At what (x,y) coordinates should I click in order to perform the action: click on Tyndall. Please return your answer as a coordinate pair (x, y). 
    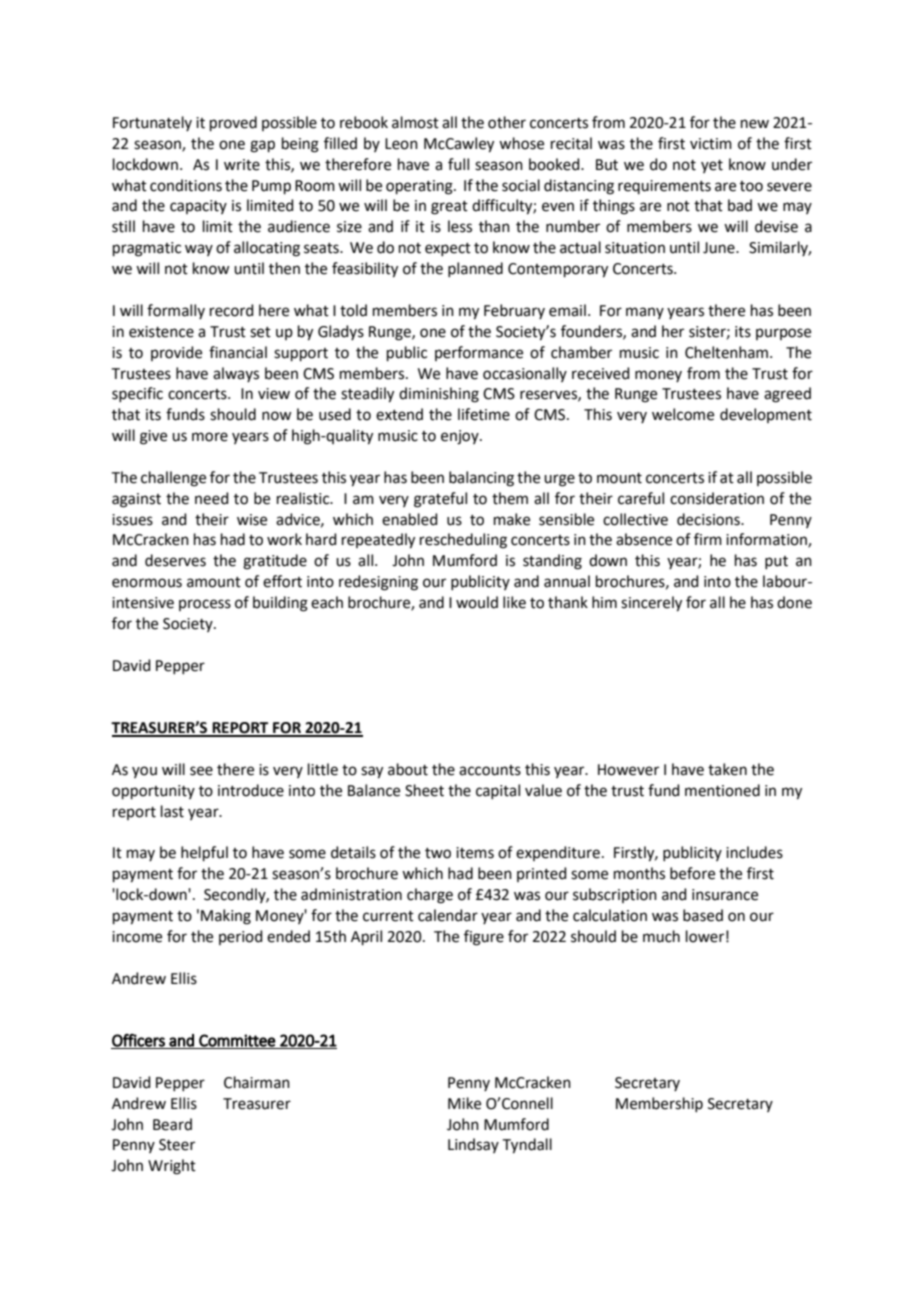
    Looking at the image, I should click on (527, 1146).
